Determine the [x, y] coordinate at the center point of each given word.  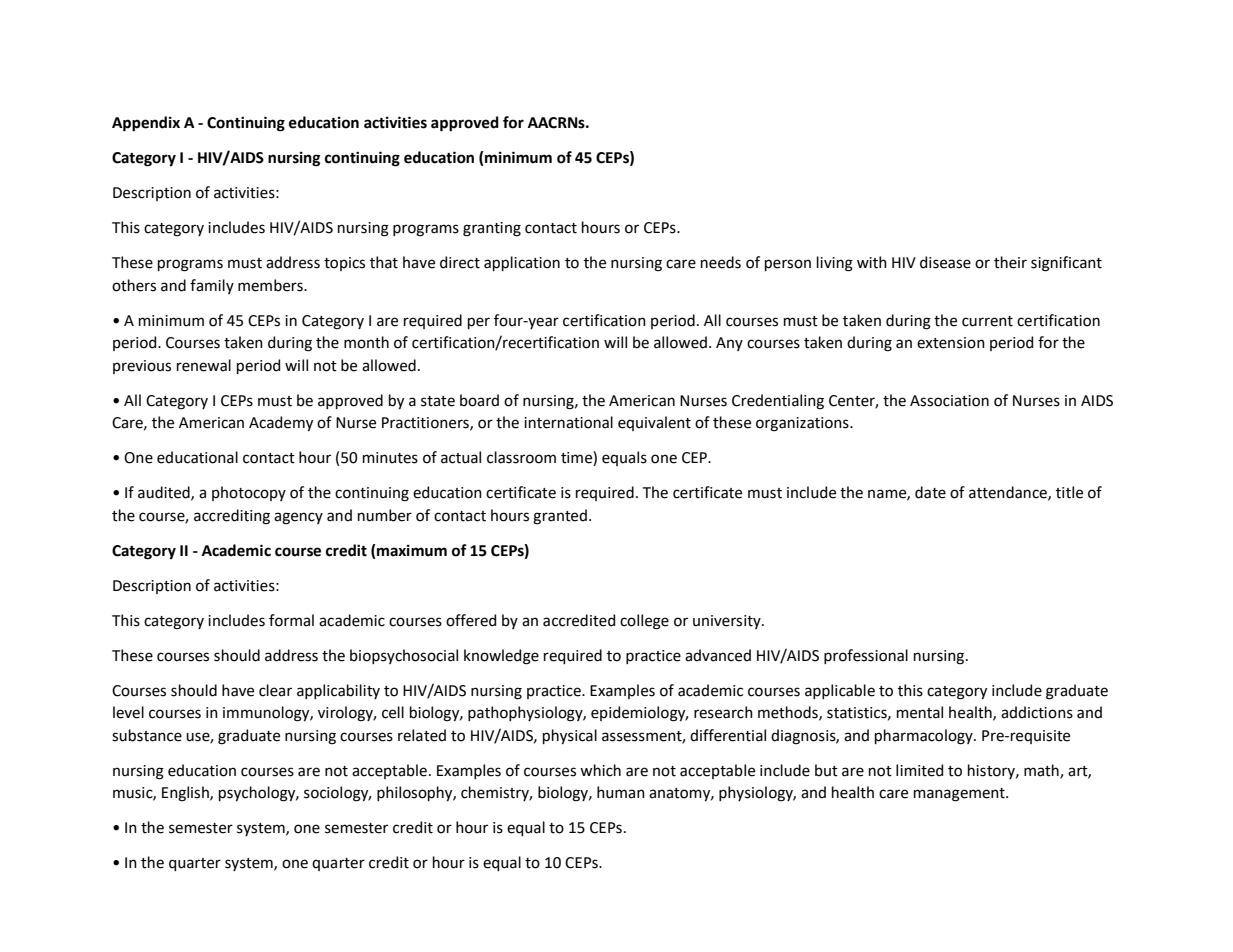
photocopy [249, 493]
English [186, 794]
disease [945, 262]
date [930, 492]
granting [492, 229]
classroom [521, 457]
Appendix [146, 124]
